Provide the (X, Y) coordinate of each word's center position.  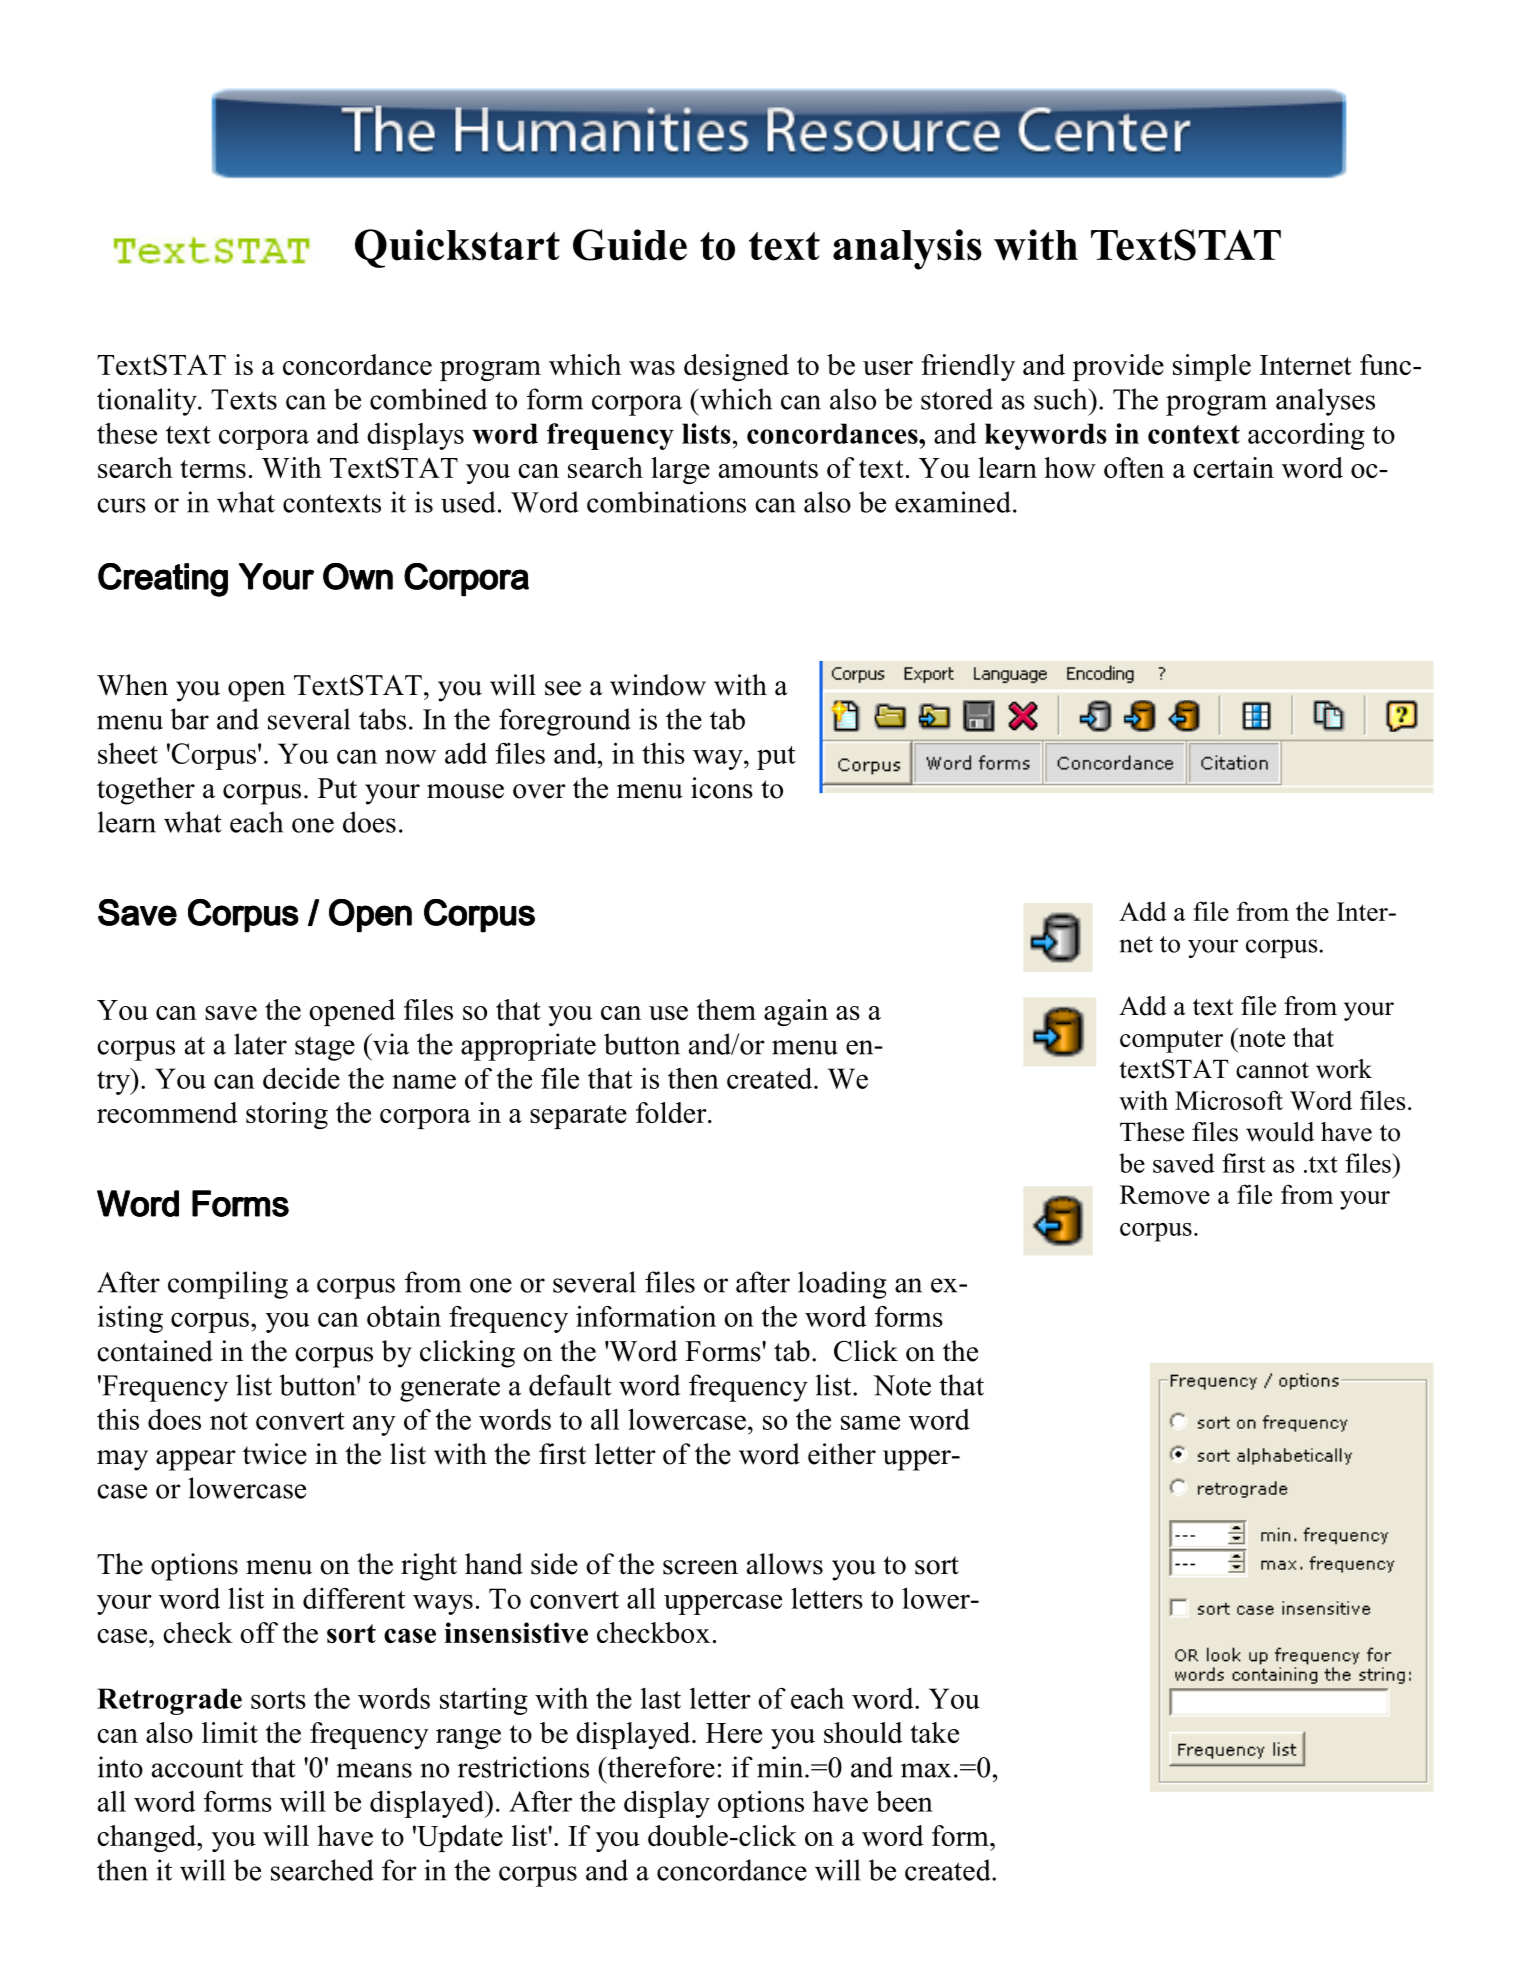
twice (275, 1454)
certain (1233, 467)
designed (736, 367)
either (842, 1454)
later (260, 1044)
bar (189, 719)
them (726, 1009)
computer (1171, 1041)
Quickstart (457, 248)
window (658, 685)
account (197, 1768)
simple (1212, 367)
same (870, 1422)
